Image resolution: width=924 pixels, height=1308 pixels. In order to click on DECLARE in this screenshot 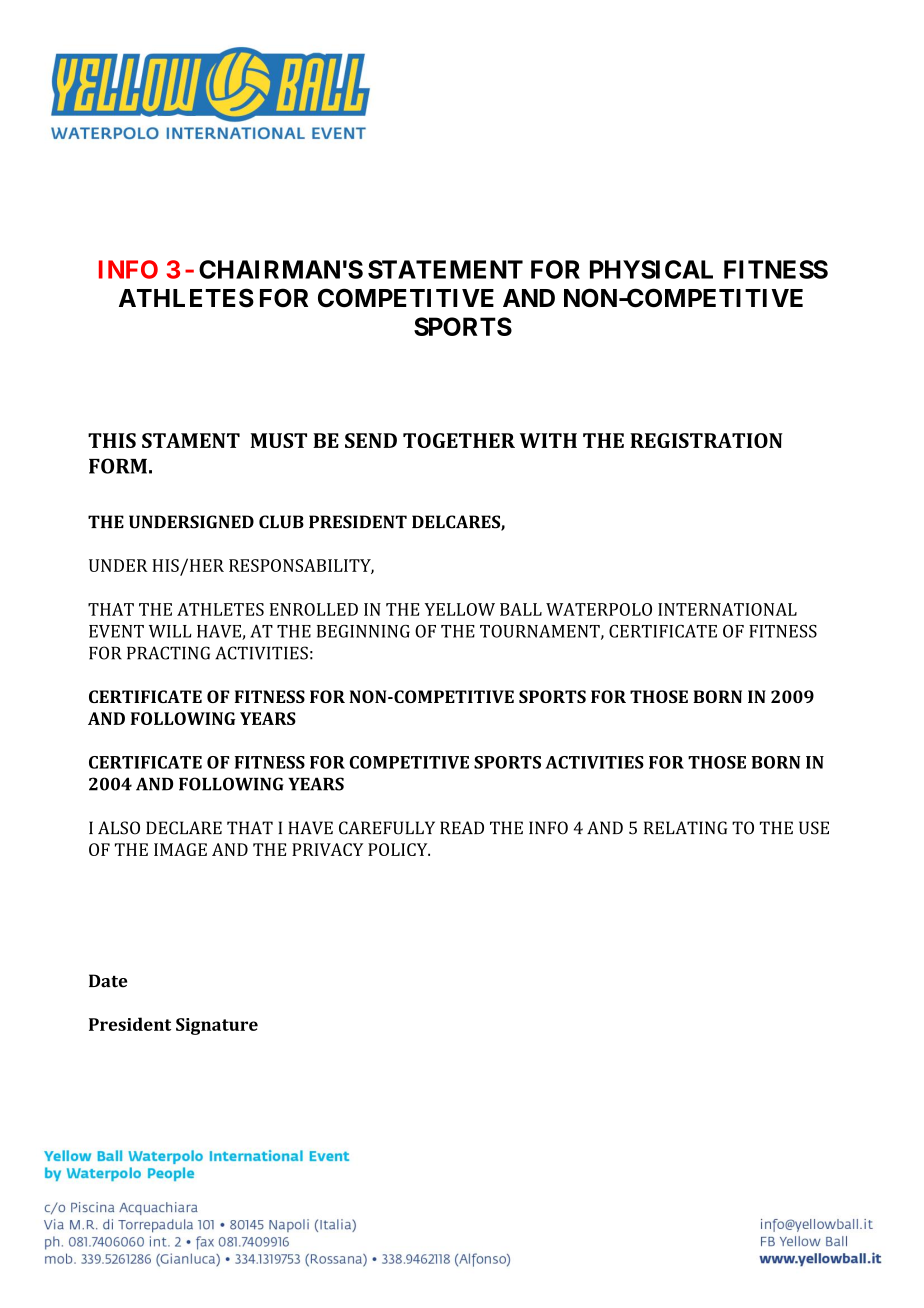, I will do `click(184, 828)`.
